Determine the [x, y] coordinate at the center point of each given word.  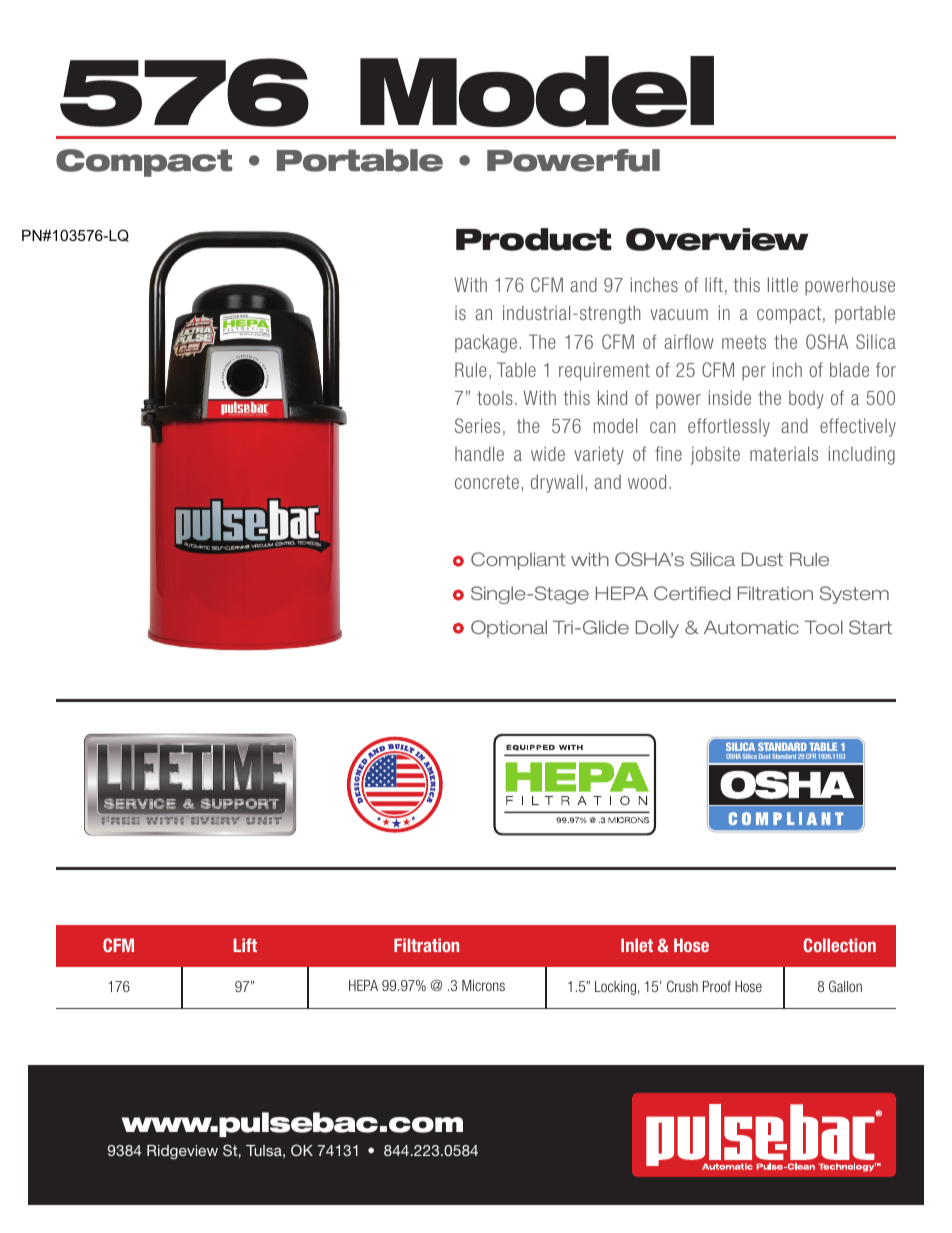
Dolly [657, 629]
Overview [717, 239]
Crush [682, 986]
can [662, 427]
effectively [858, 427]
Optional [509, 629]
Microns [483, 985]
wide [548, 453]
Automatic [751, 627]
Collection [839, 945]
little [783, 284]
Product [534, 239]
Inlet [637, 945]
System [854, 595]
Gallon [845, 986]
